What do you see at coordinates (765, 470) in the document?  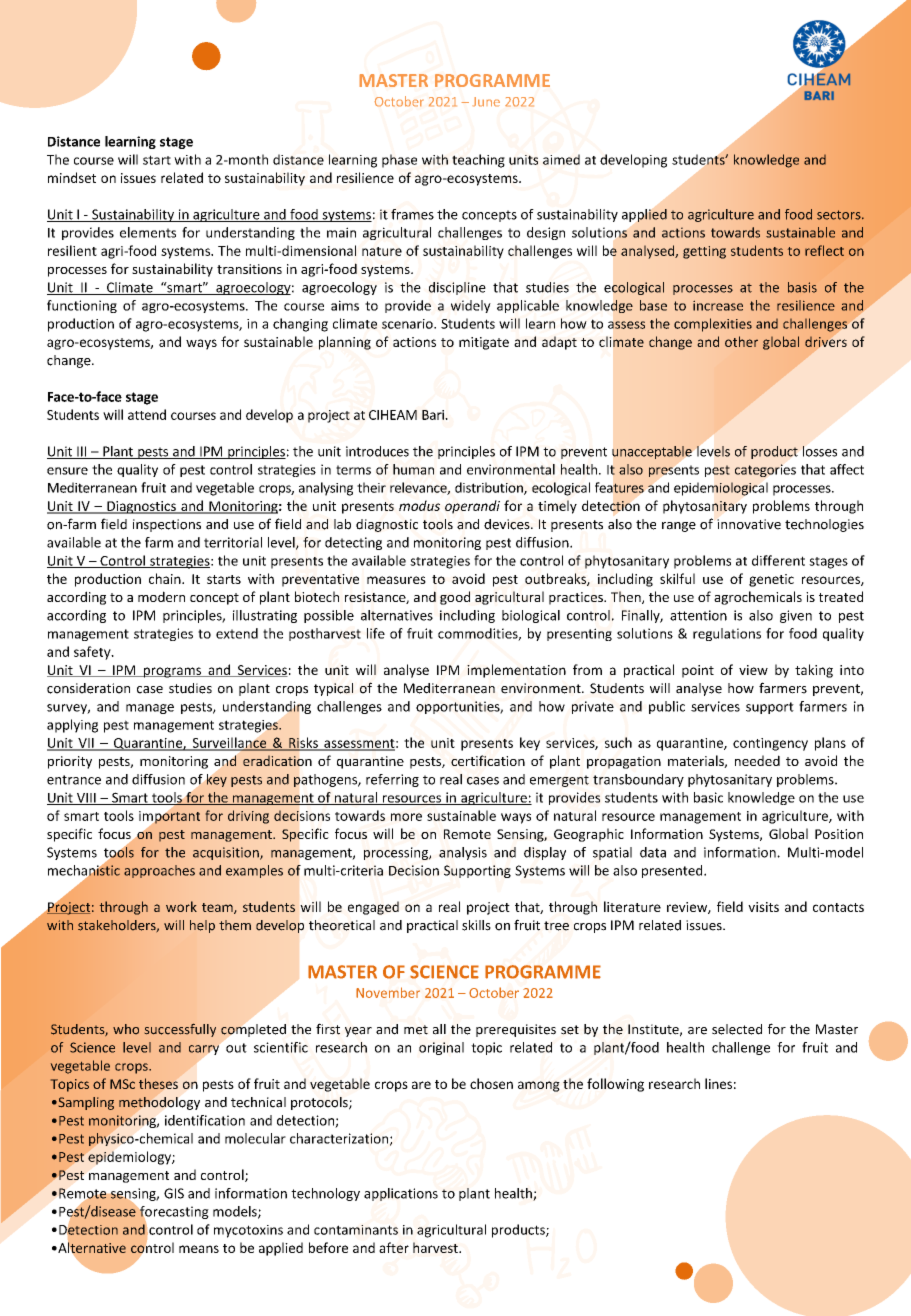 I see `categories` at bounding box center [765, 470].
